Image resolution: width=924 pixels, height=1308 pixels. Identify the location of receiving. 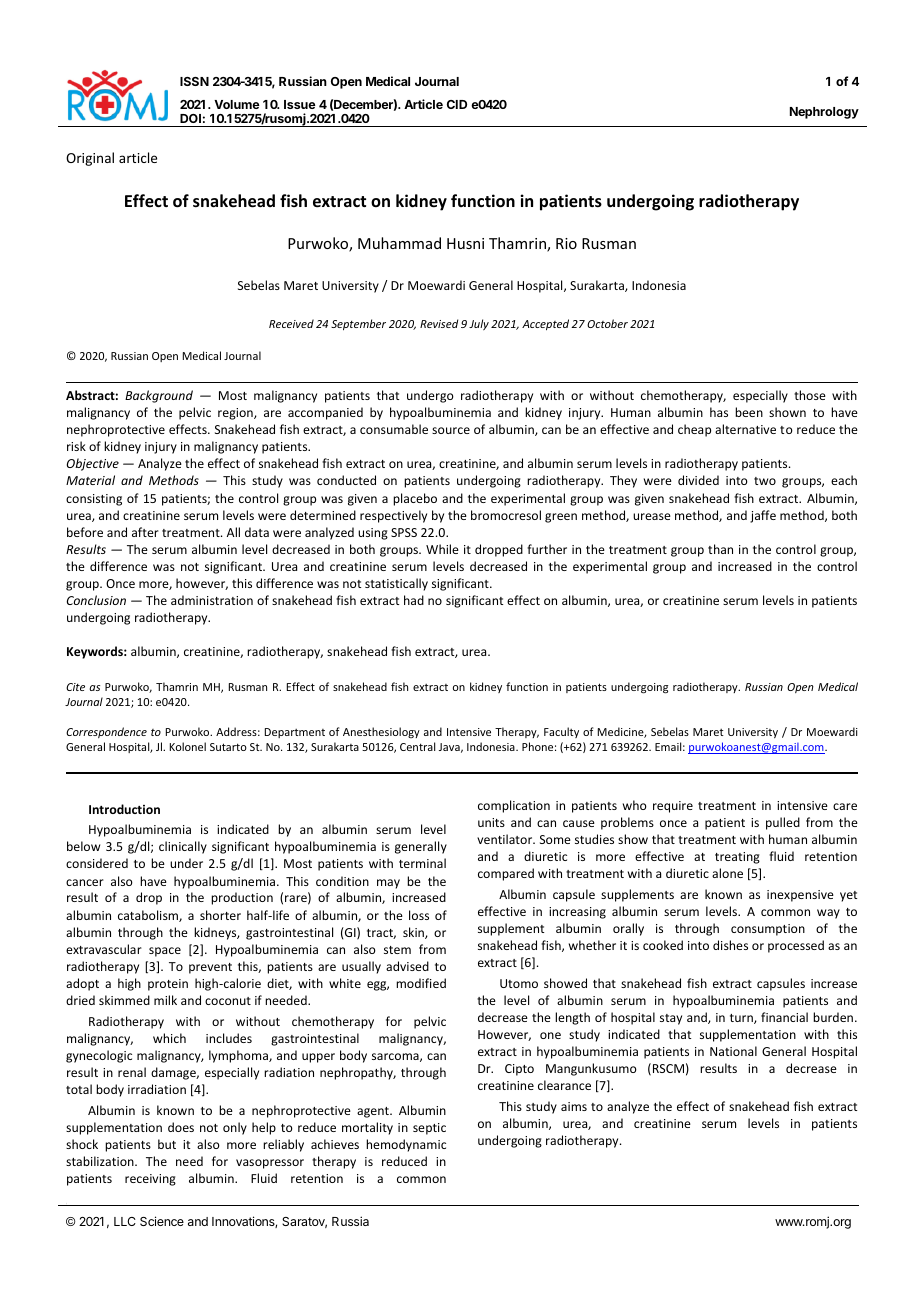
(150, 1180).
